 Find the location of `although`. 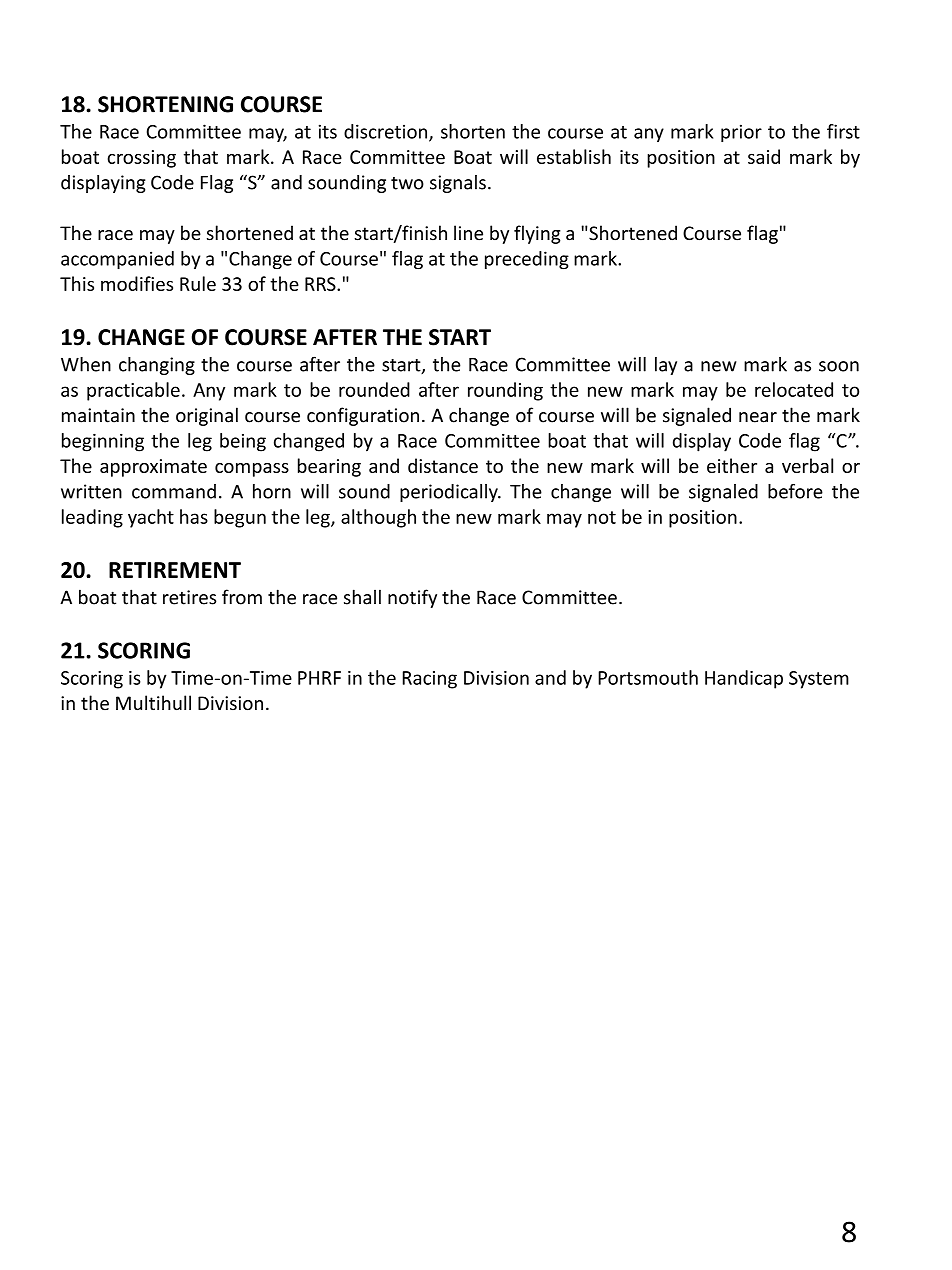

although is located at coordinates (378, 518).
